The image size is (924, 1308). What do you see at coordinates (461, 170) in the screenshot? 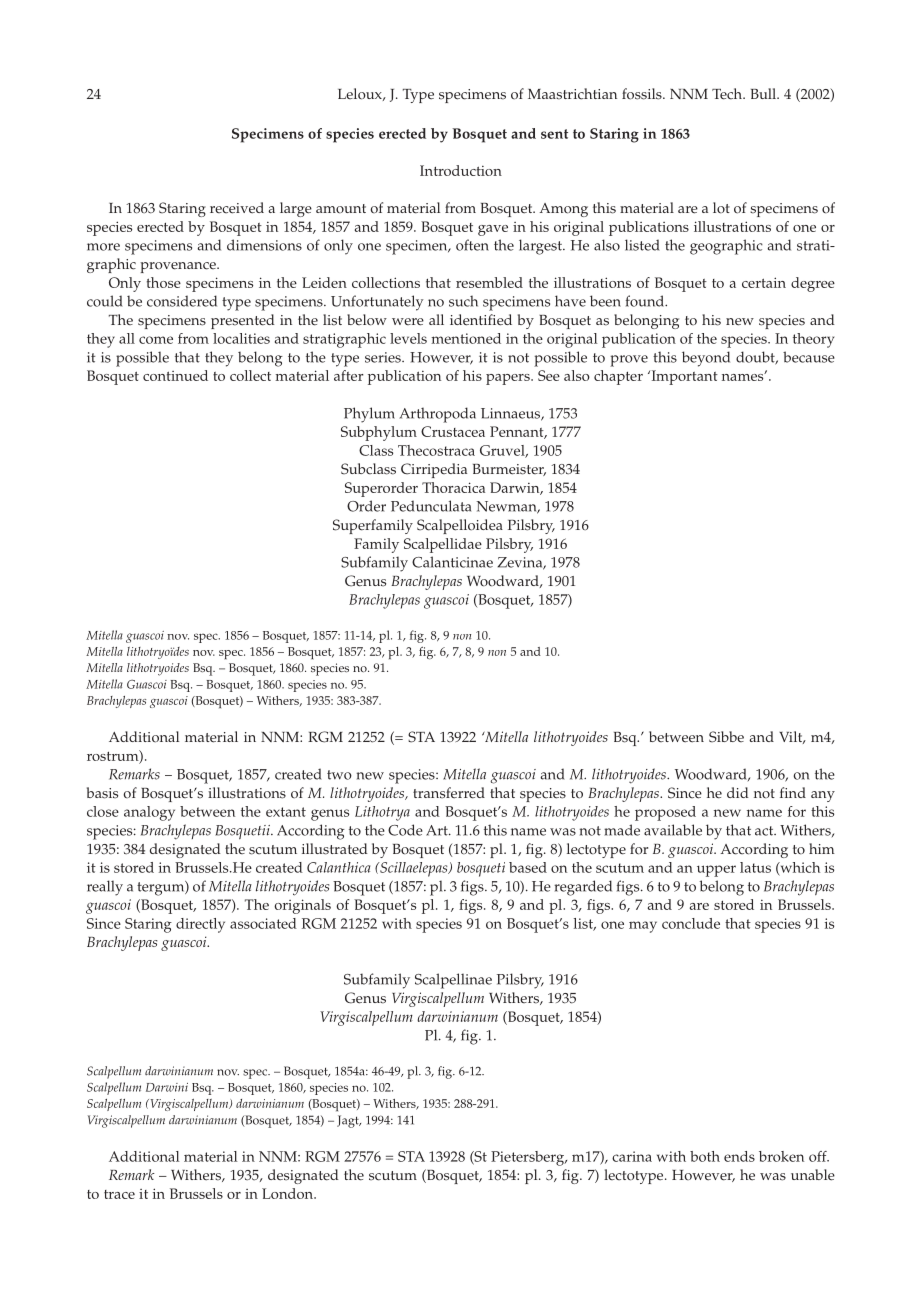
I see `Introduction` at bounding box center [461, 170].
